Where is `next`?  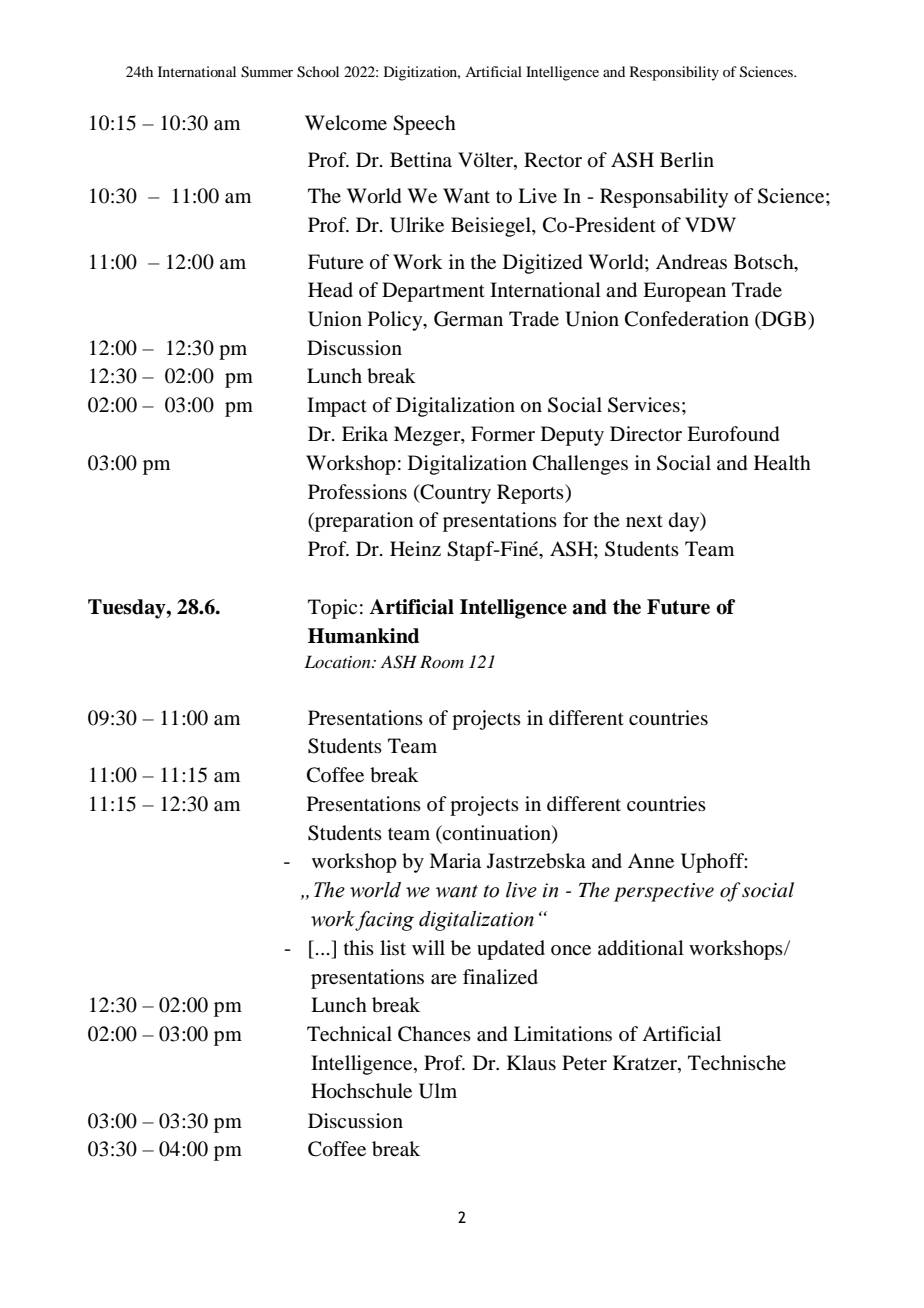
next is located at coordinates (644, 521).
